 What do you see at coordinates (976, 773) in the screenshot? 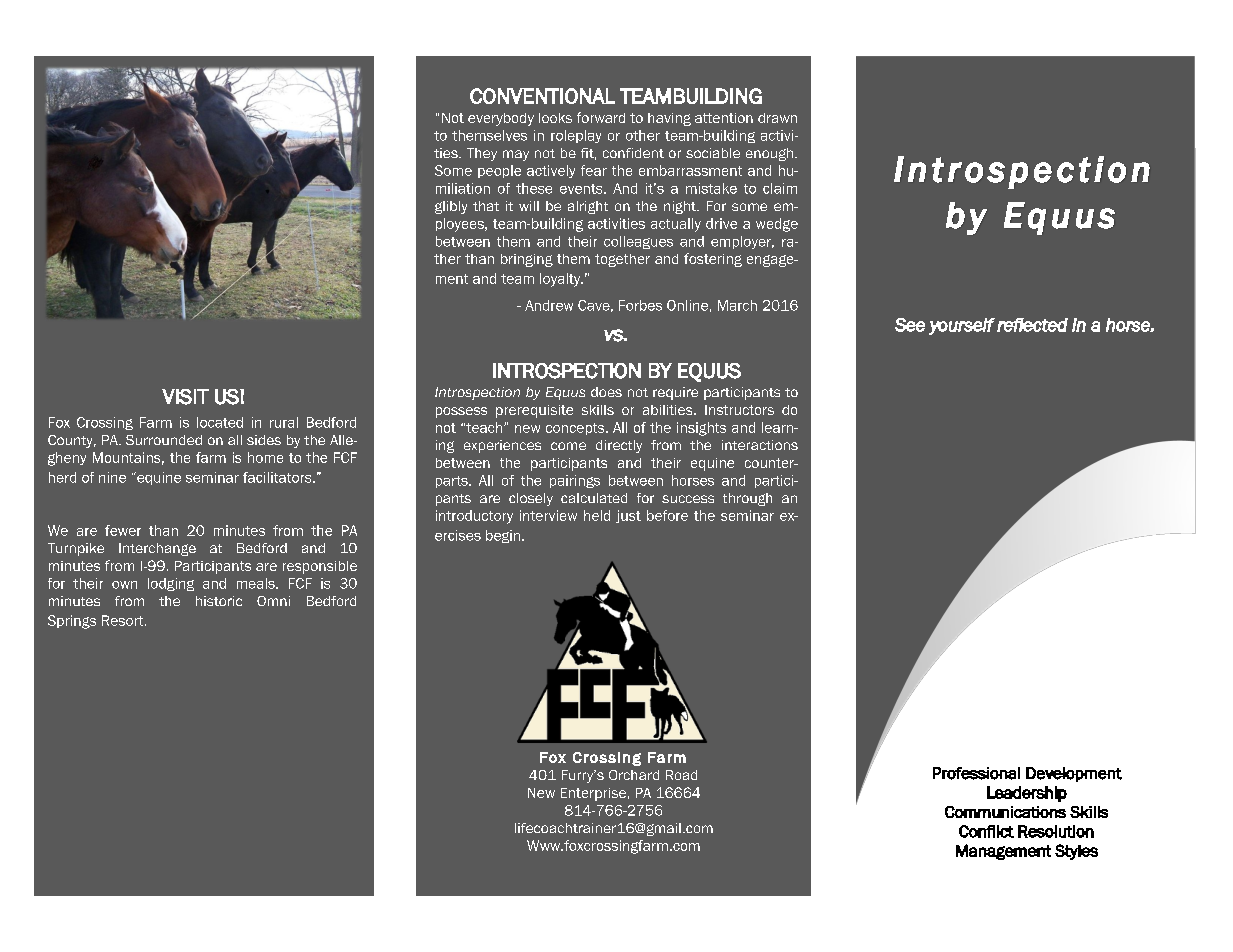
I see `Professional` at bounding box center [976, 773].
